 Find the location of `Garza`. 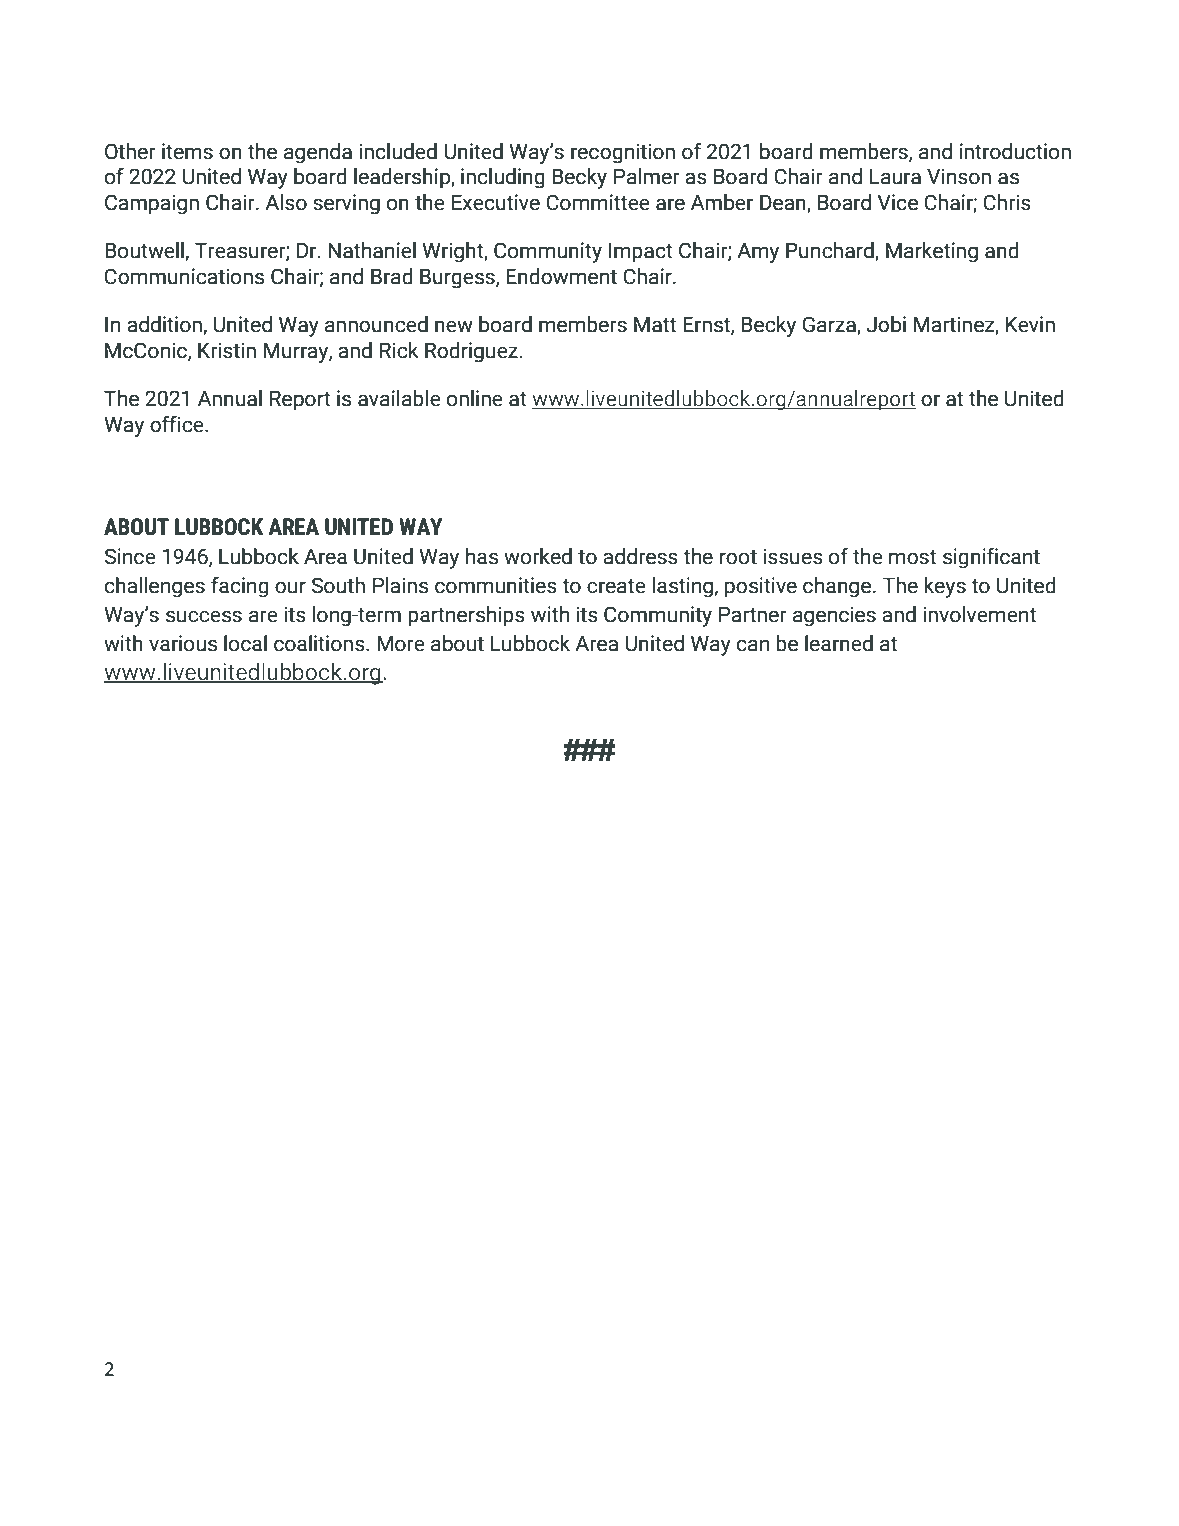

Garza is located at coordinates (830, 325).
